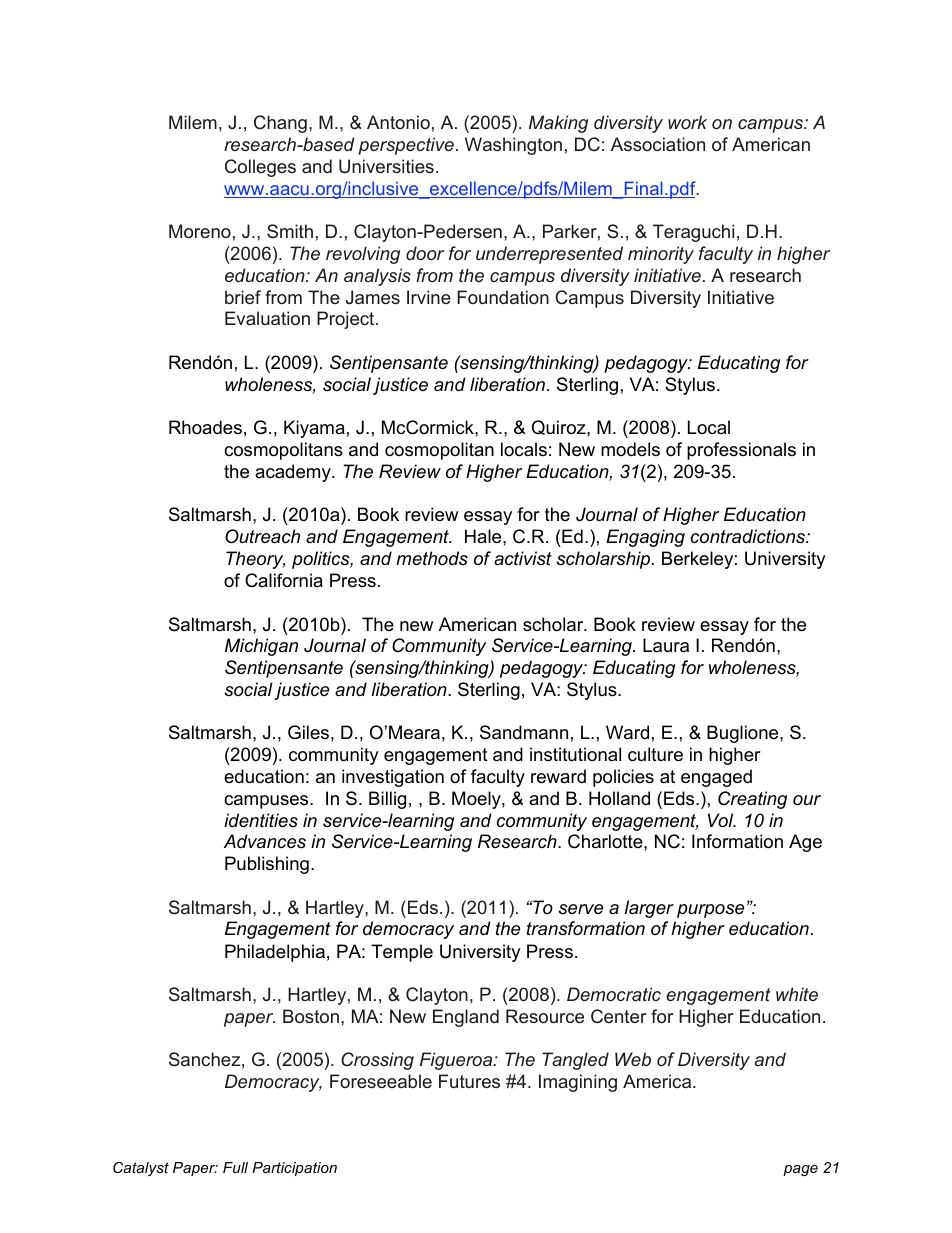 The width and height of the screenshot is (952, 1233). What do you see at coordinates (716, 778) in the screenshot?
I see `engaged` at bounding box center [716, 778].
